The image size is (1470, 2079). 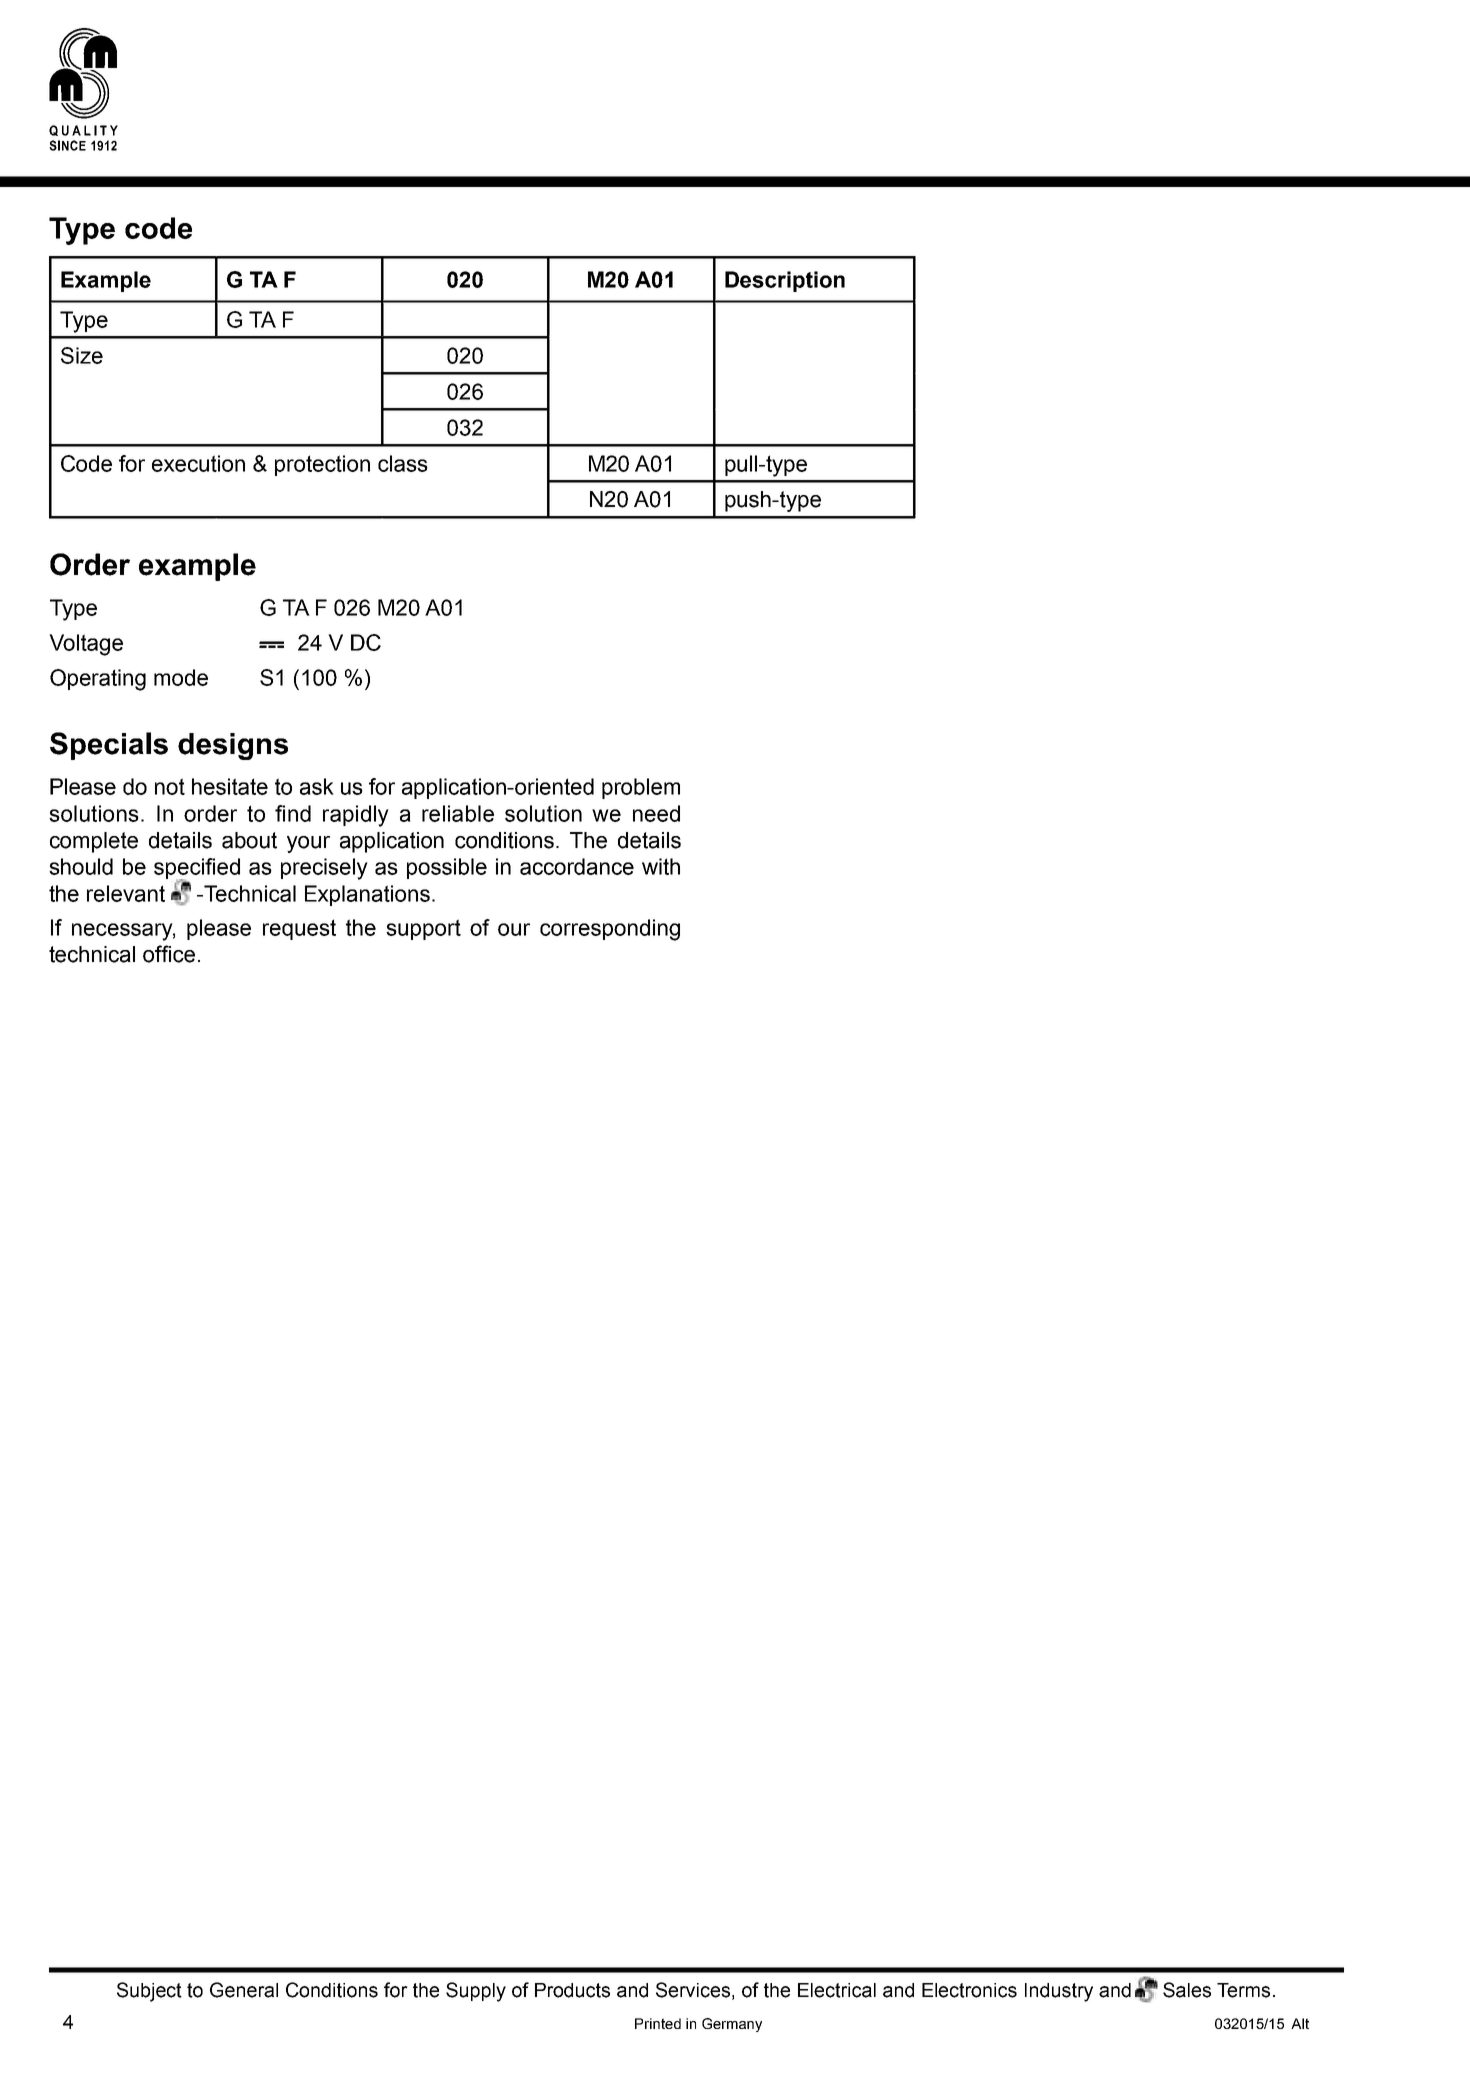 I want to click on Description, so click(x=785, y=281).
